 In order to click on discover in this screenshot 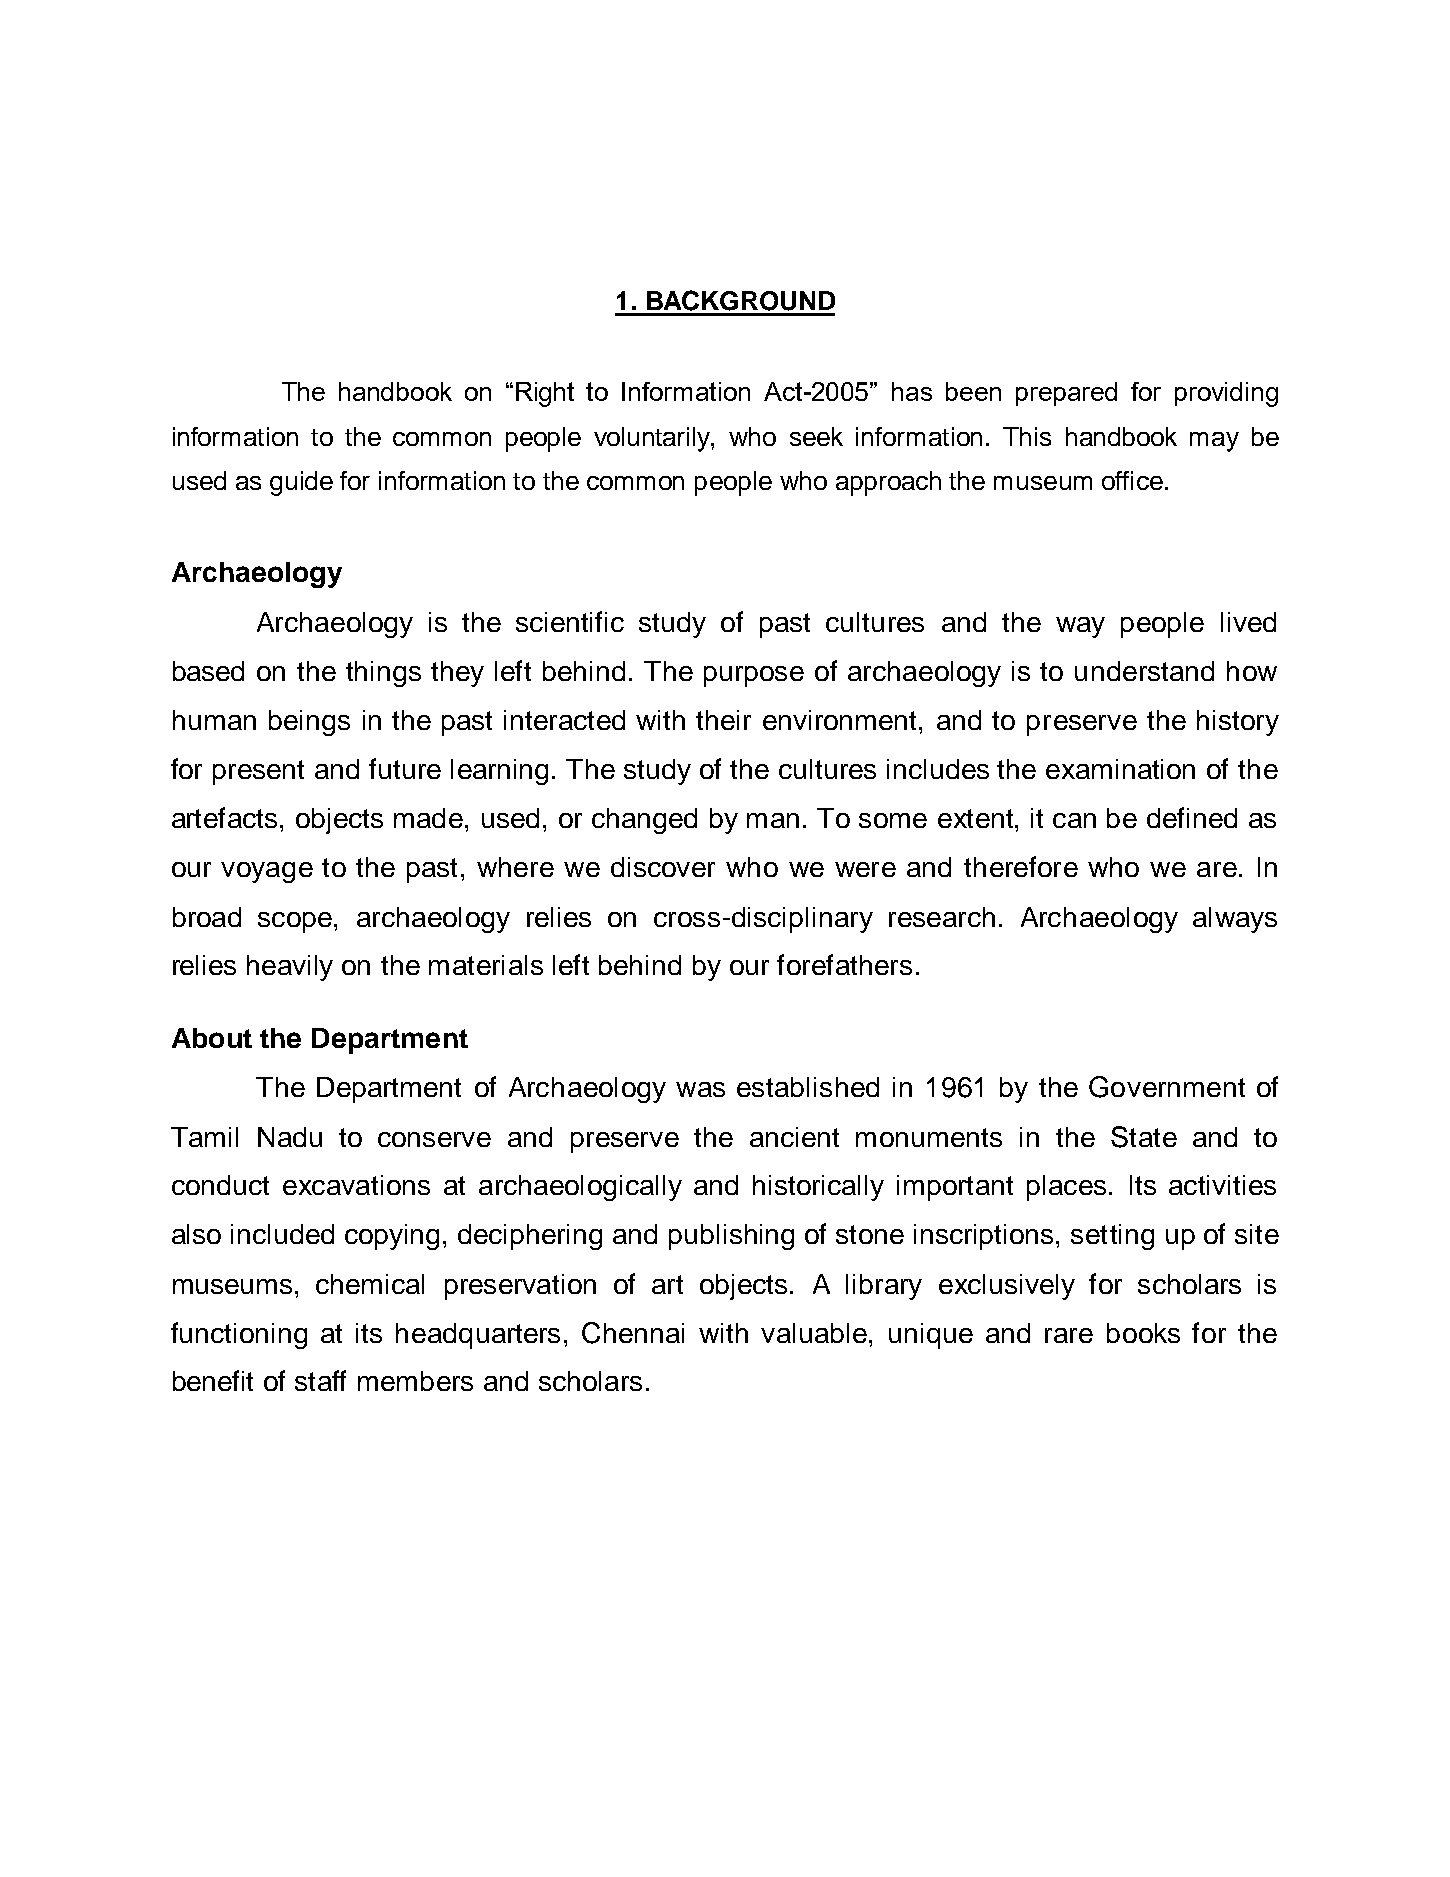, I will do `click(663, 867)`.
